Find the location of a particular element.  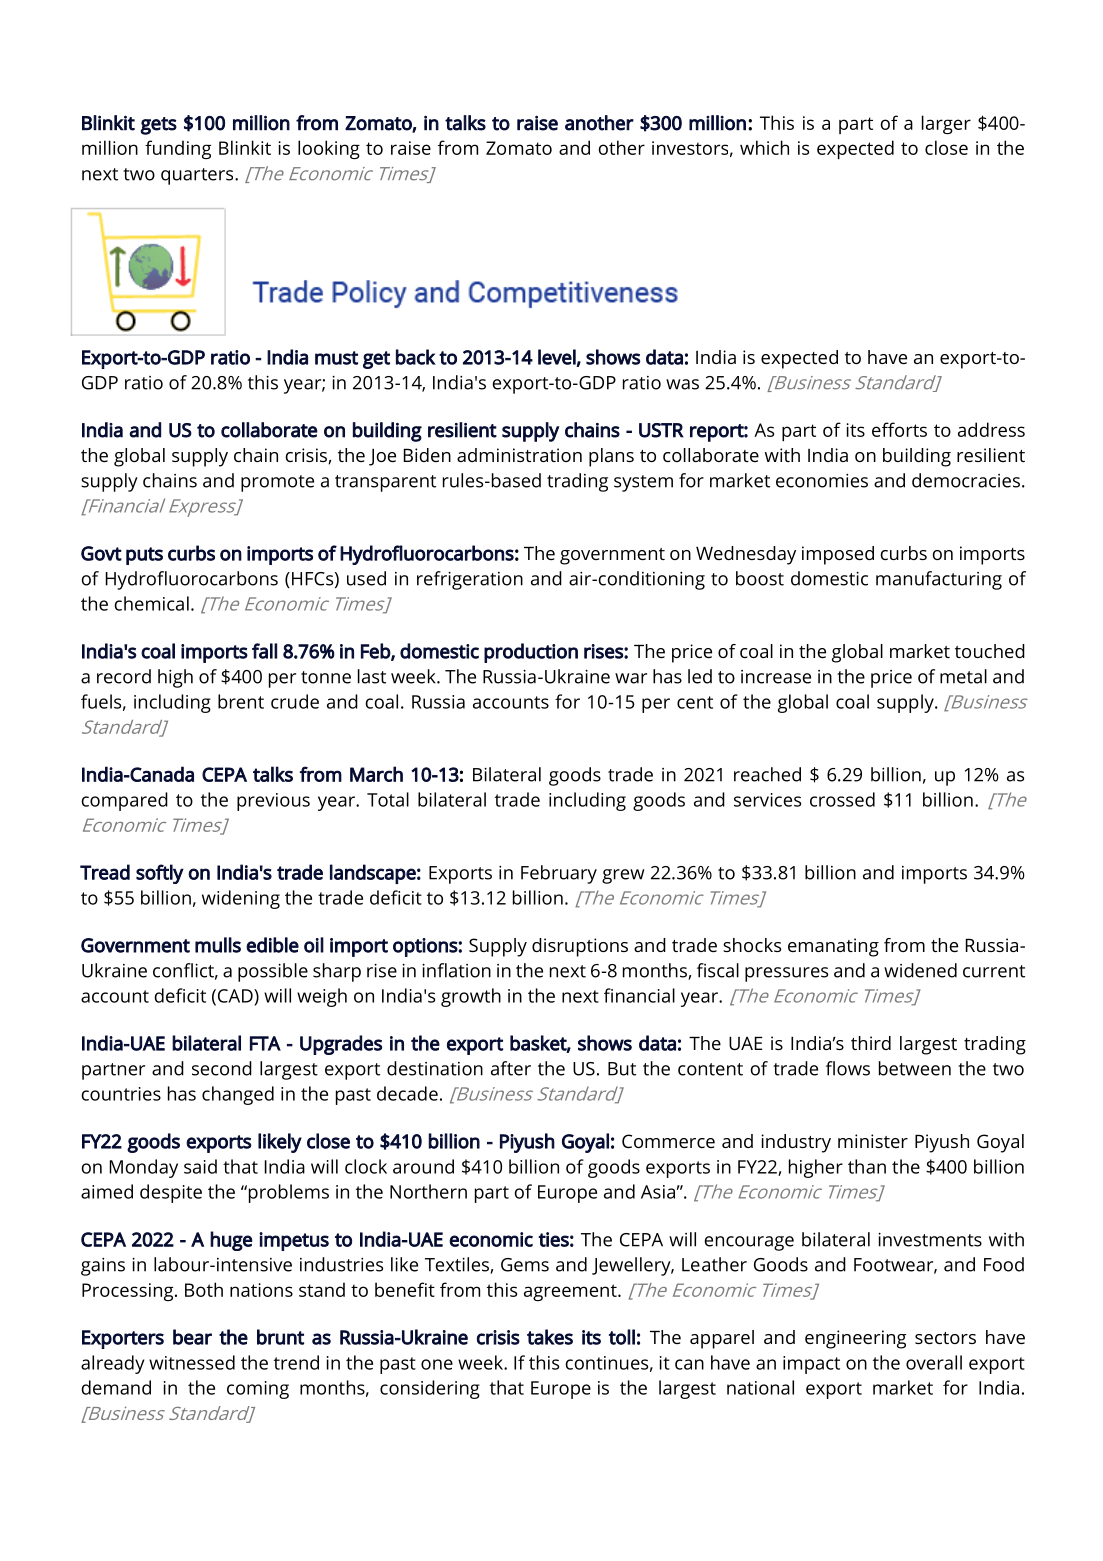

disruptions is located at coordinates (580, 947).
